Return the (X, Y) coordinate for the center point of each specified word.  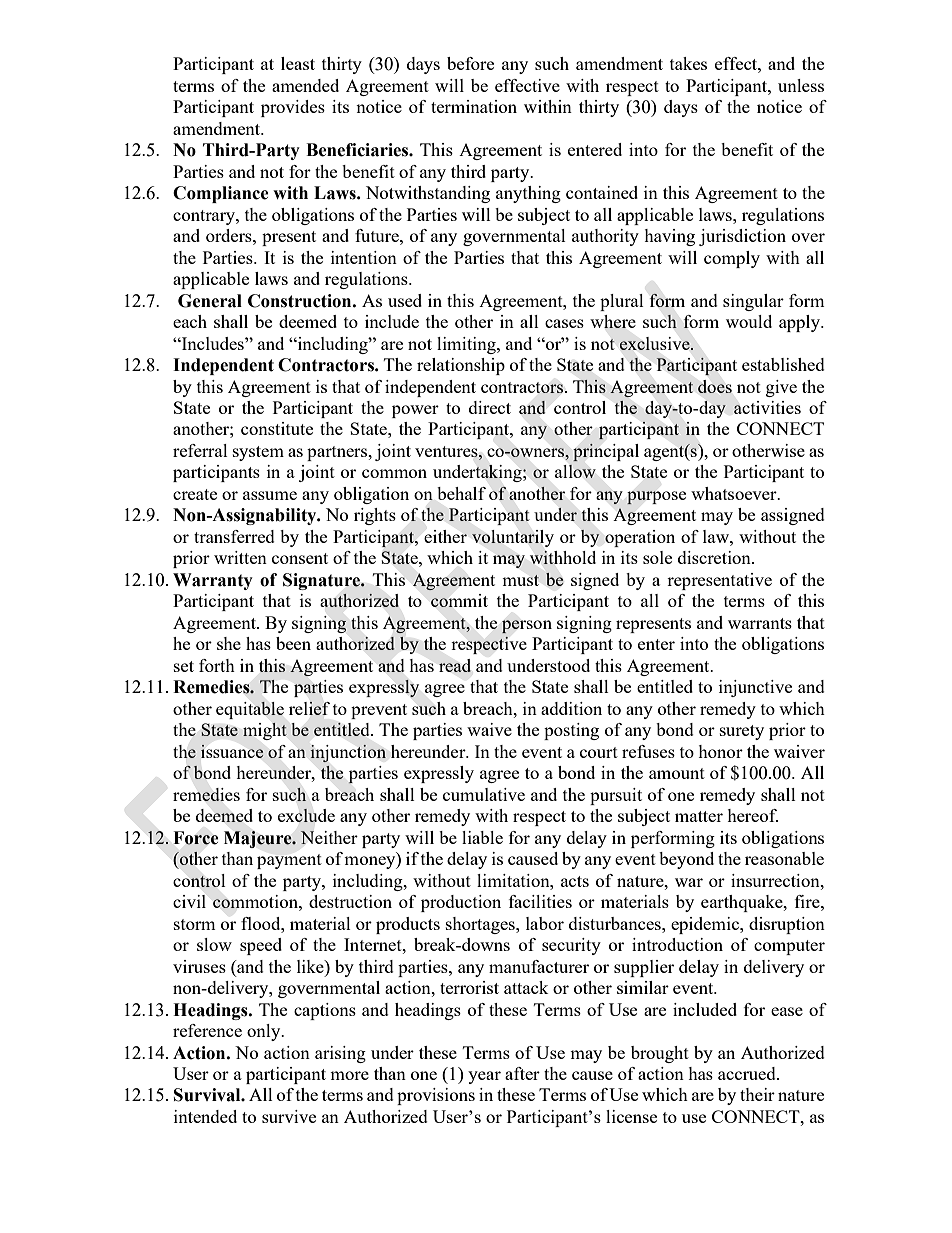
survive (289, 1116)
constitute (277, 428)
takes (688, 63)
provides (293, 108)
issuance (232, 751)
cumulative (484, 794)
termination (474, 106)
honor (720, 751)
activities (767, 407)
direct (490, 407)
